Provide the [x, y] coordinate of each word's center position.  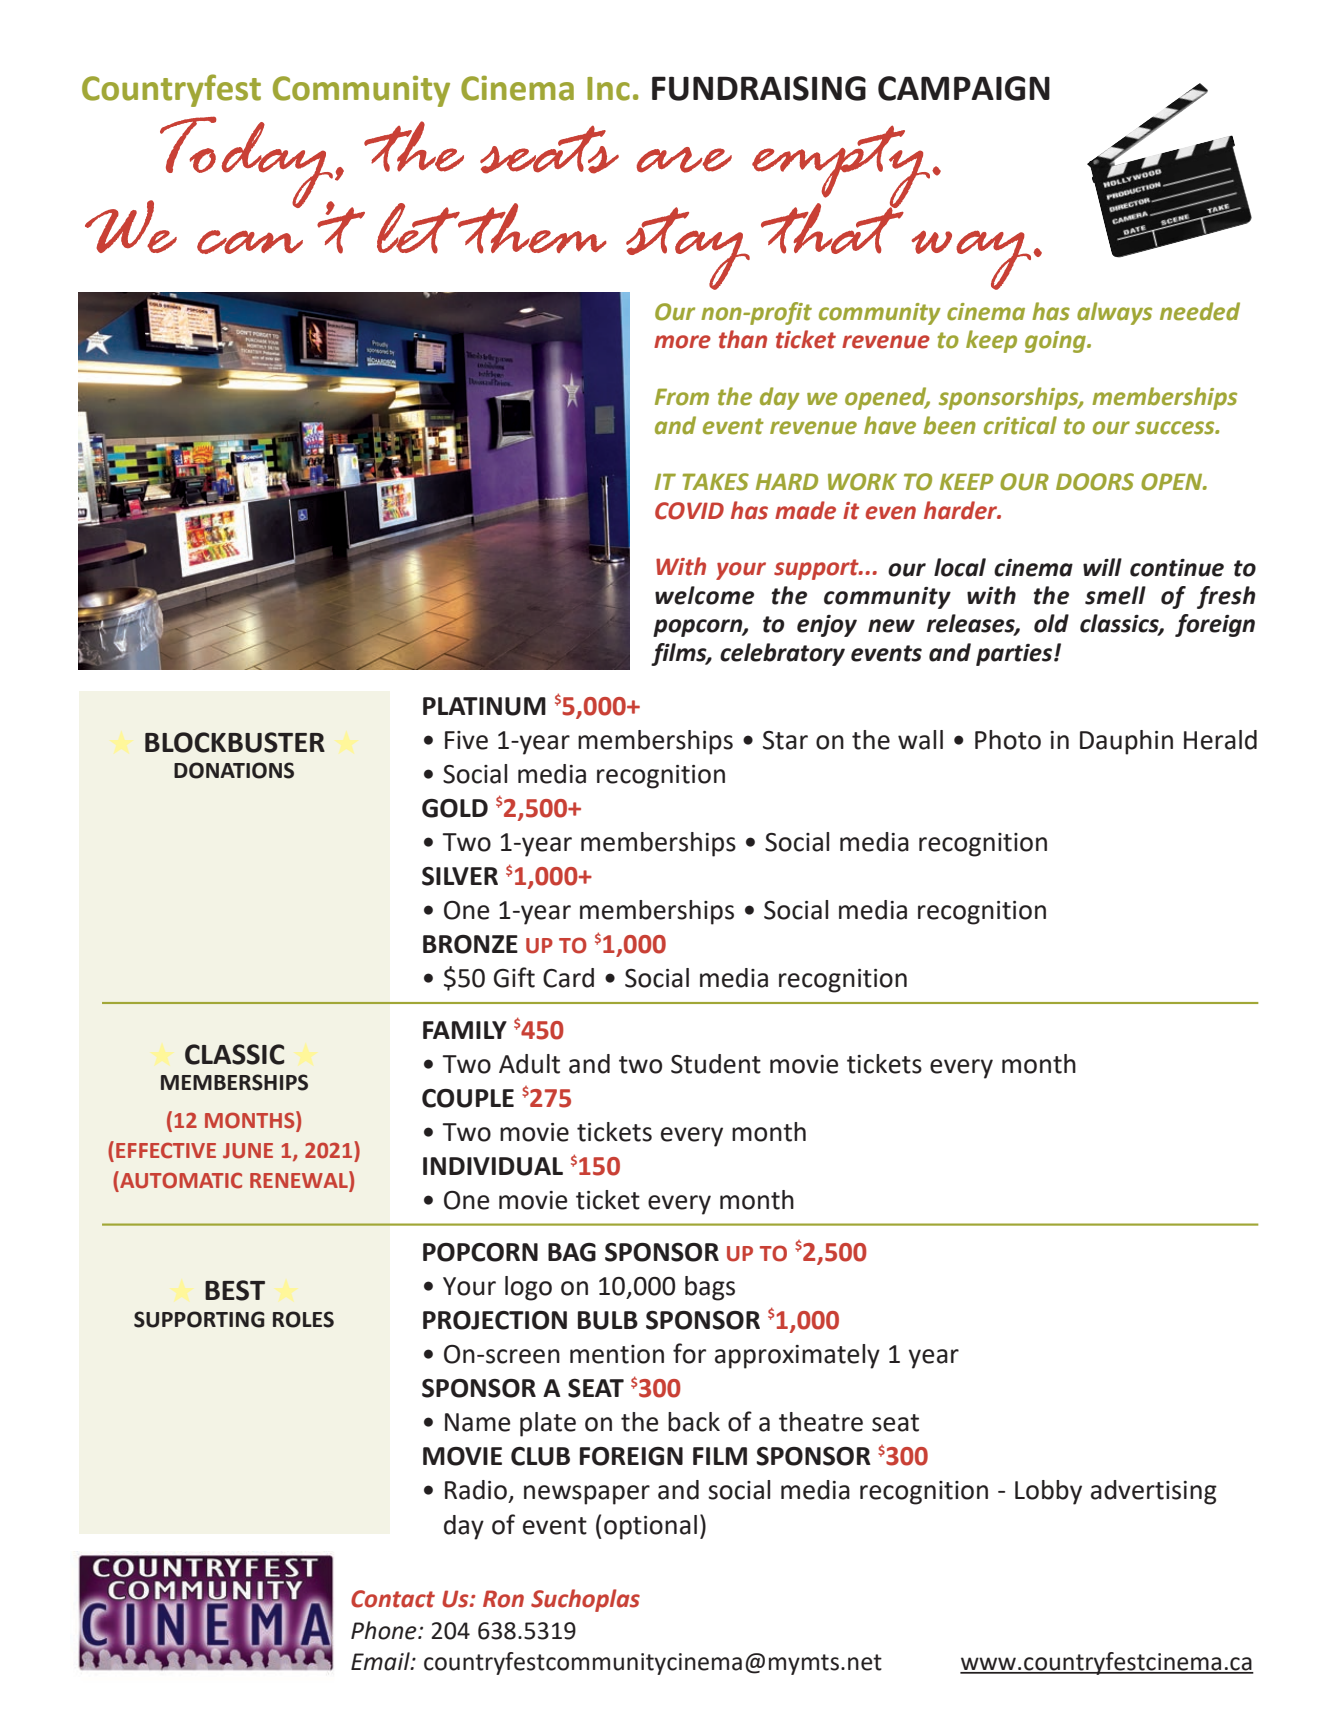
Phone [385, 1630]
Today [247, 163]
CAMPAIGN [964, 88]
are [684, 160]
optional [650, 1527]
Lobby [1048, 1492]
